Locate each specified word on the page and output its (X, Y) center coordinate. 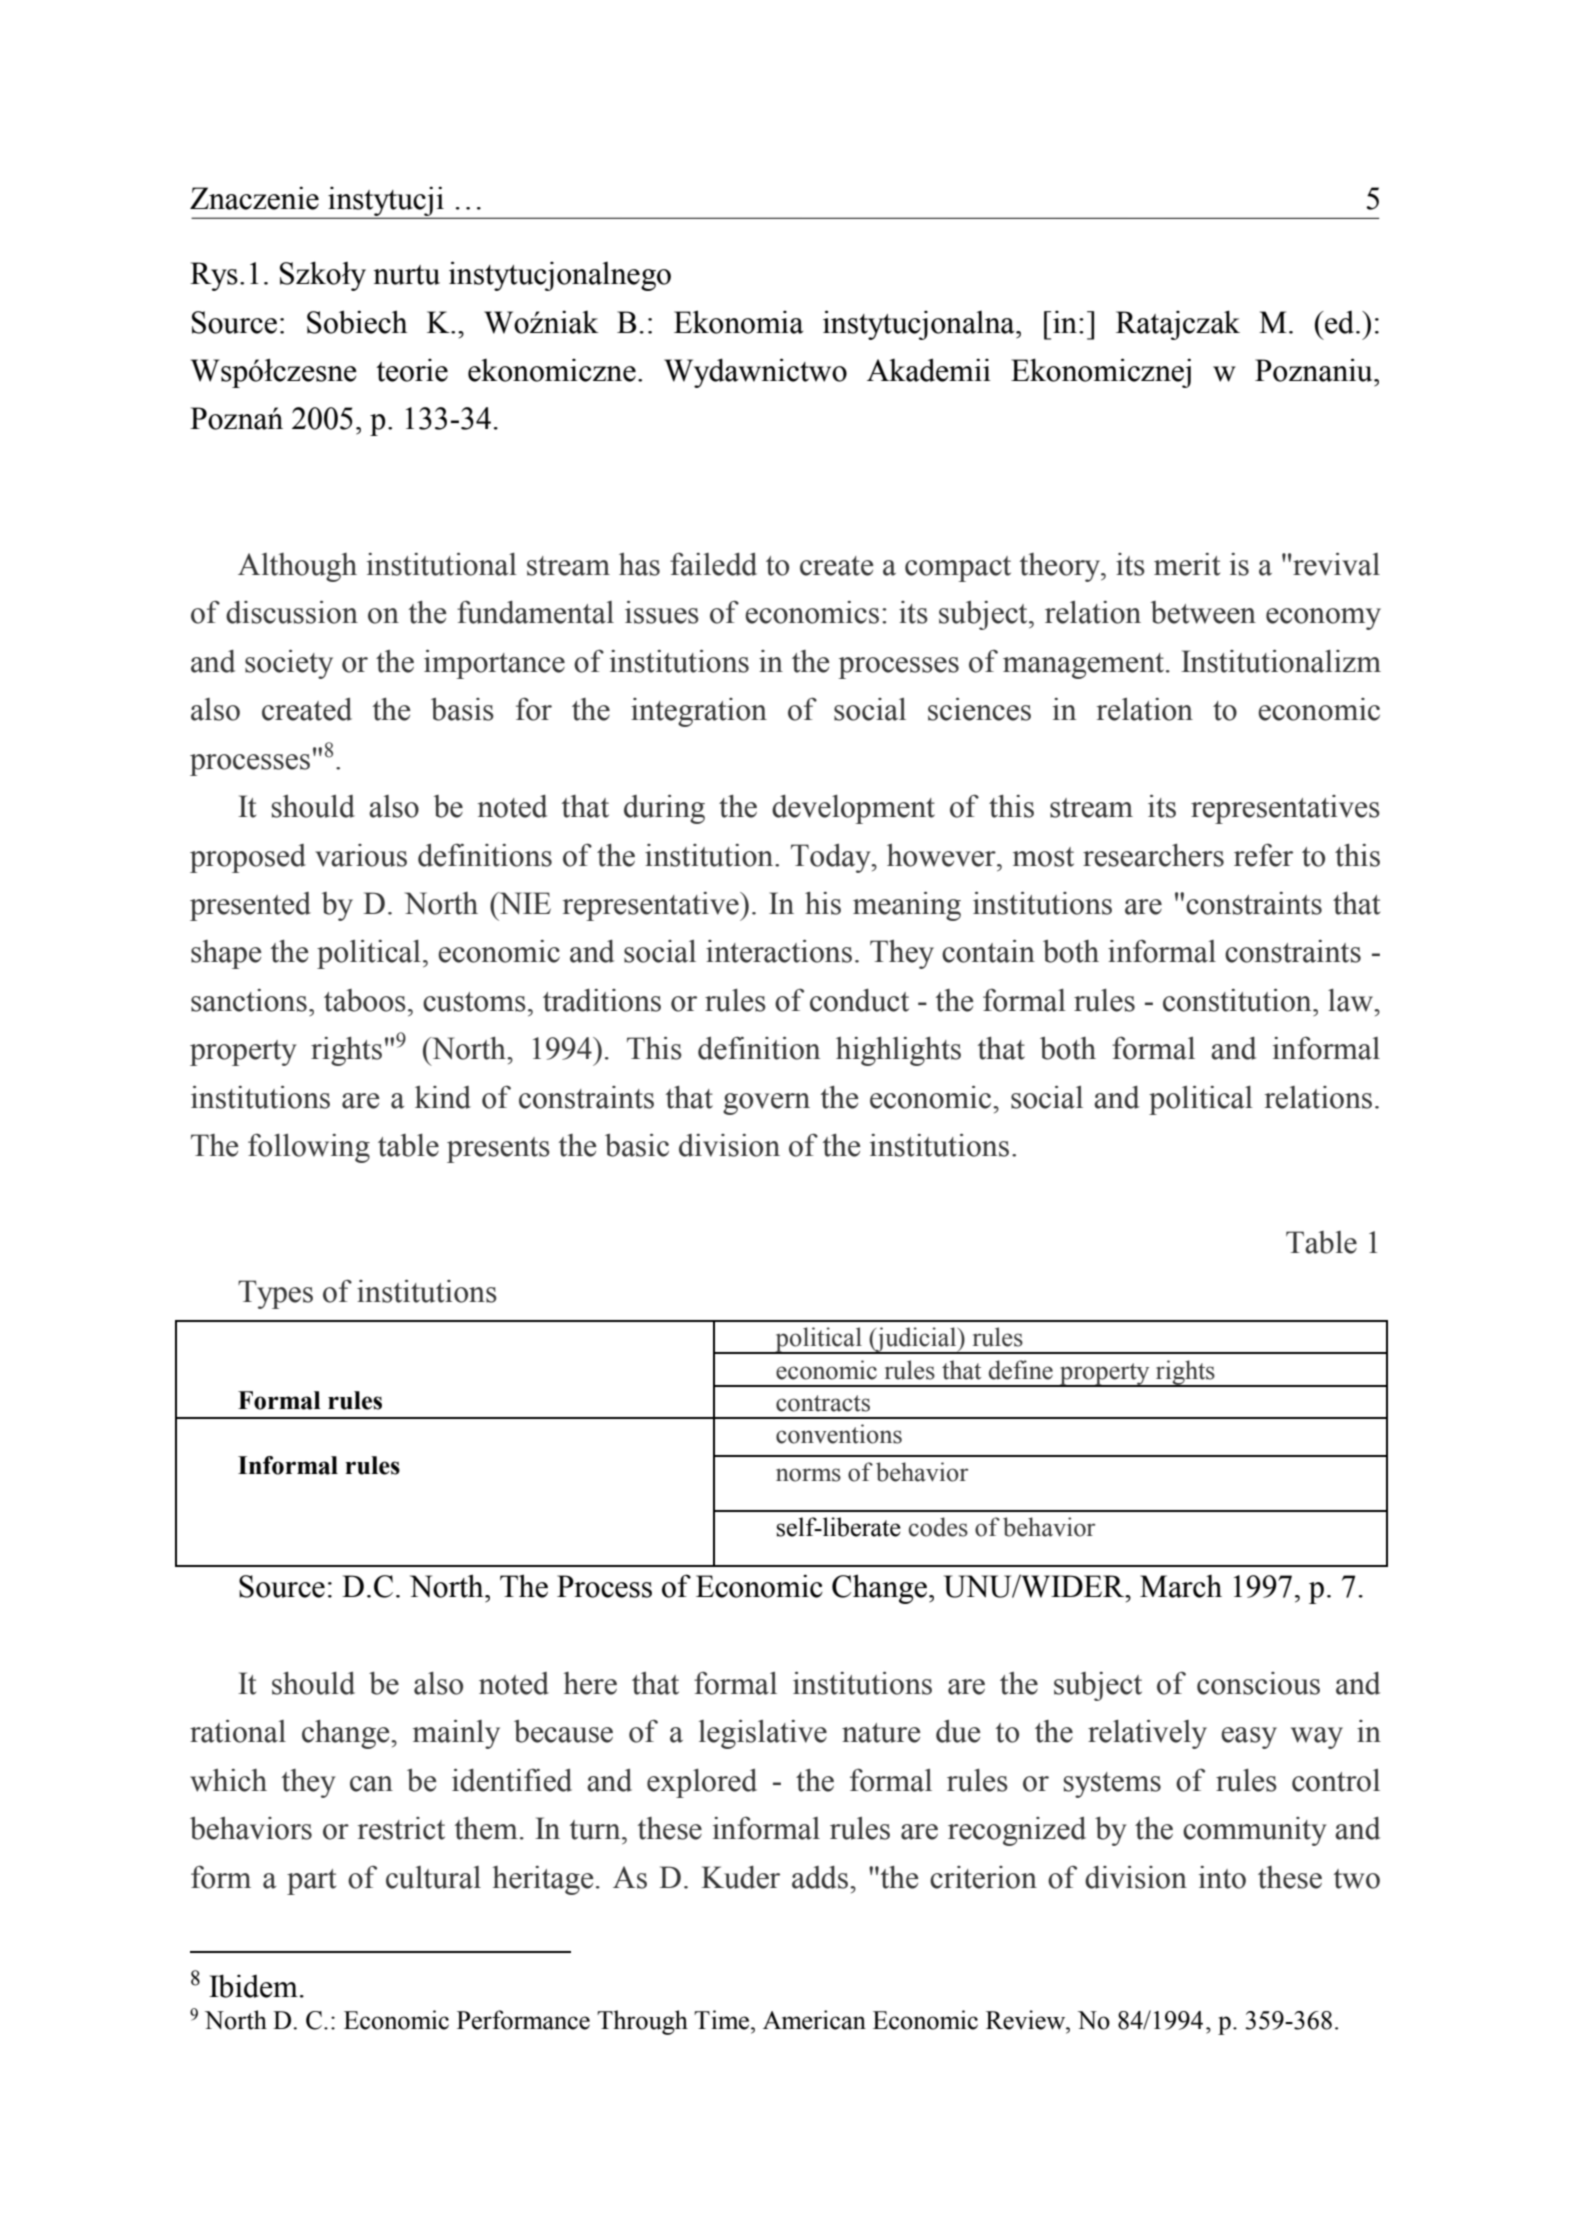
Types (275, 1294)
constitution (1238, 1000)
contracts (823, 1403)
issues (662, 612)
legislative (763, 1734)
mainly (456, 1734)
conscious (1258, 1683)
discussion (292, 612)
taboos (365, 1000)
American (814, 2020)
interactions (779, 951)
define (1021, 1370)
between (1203, 612)
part (311, 1882)
